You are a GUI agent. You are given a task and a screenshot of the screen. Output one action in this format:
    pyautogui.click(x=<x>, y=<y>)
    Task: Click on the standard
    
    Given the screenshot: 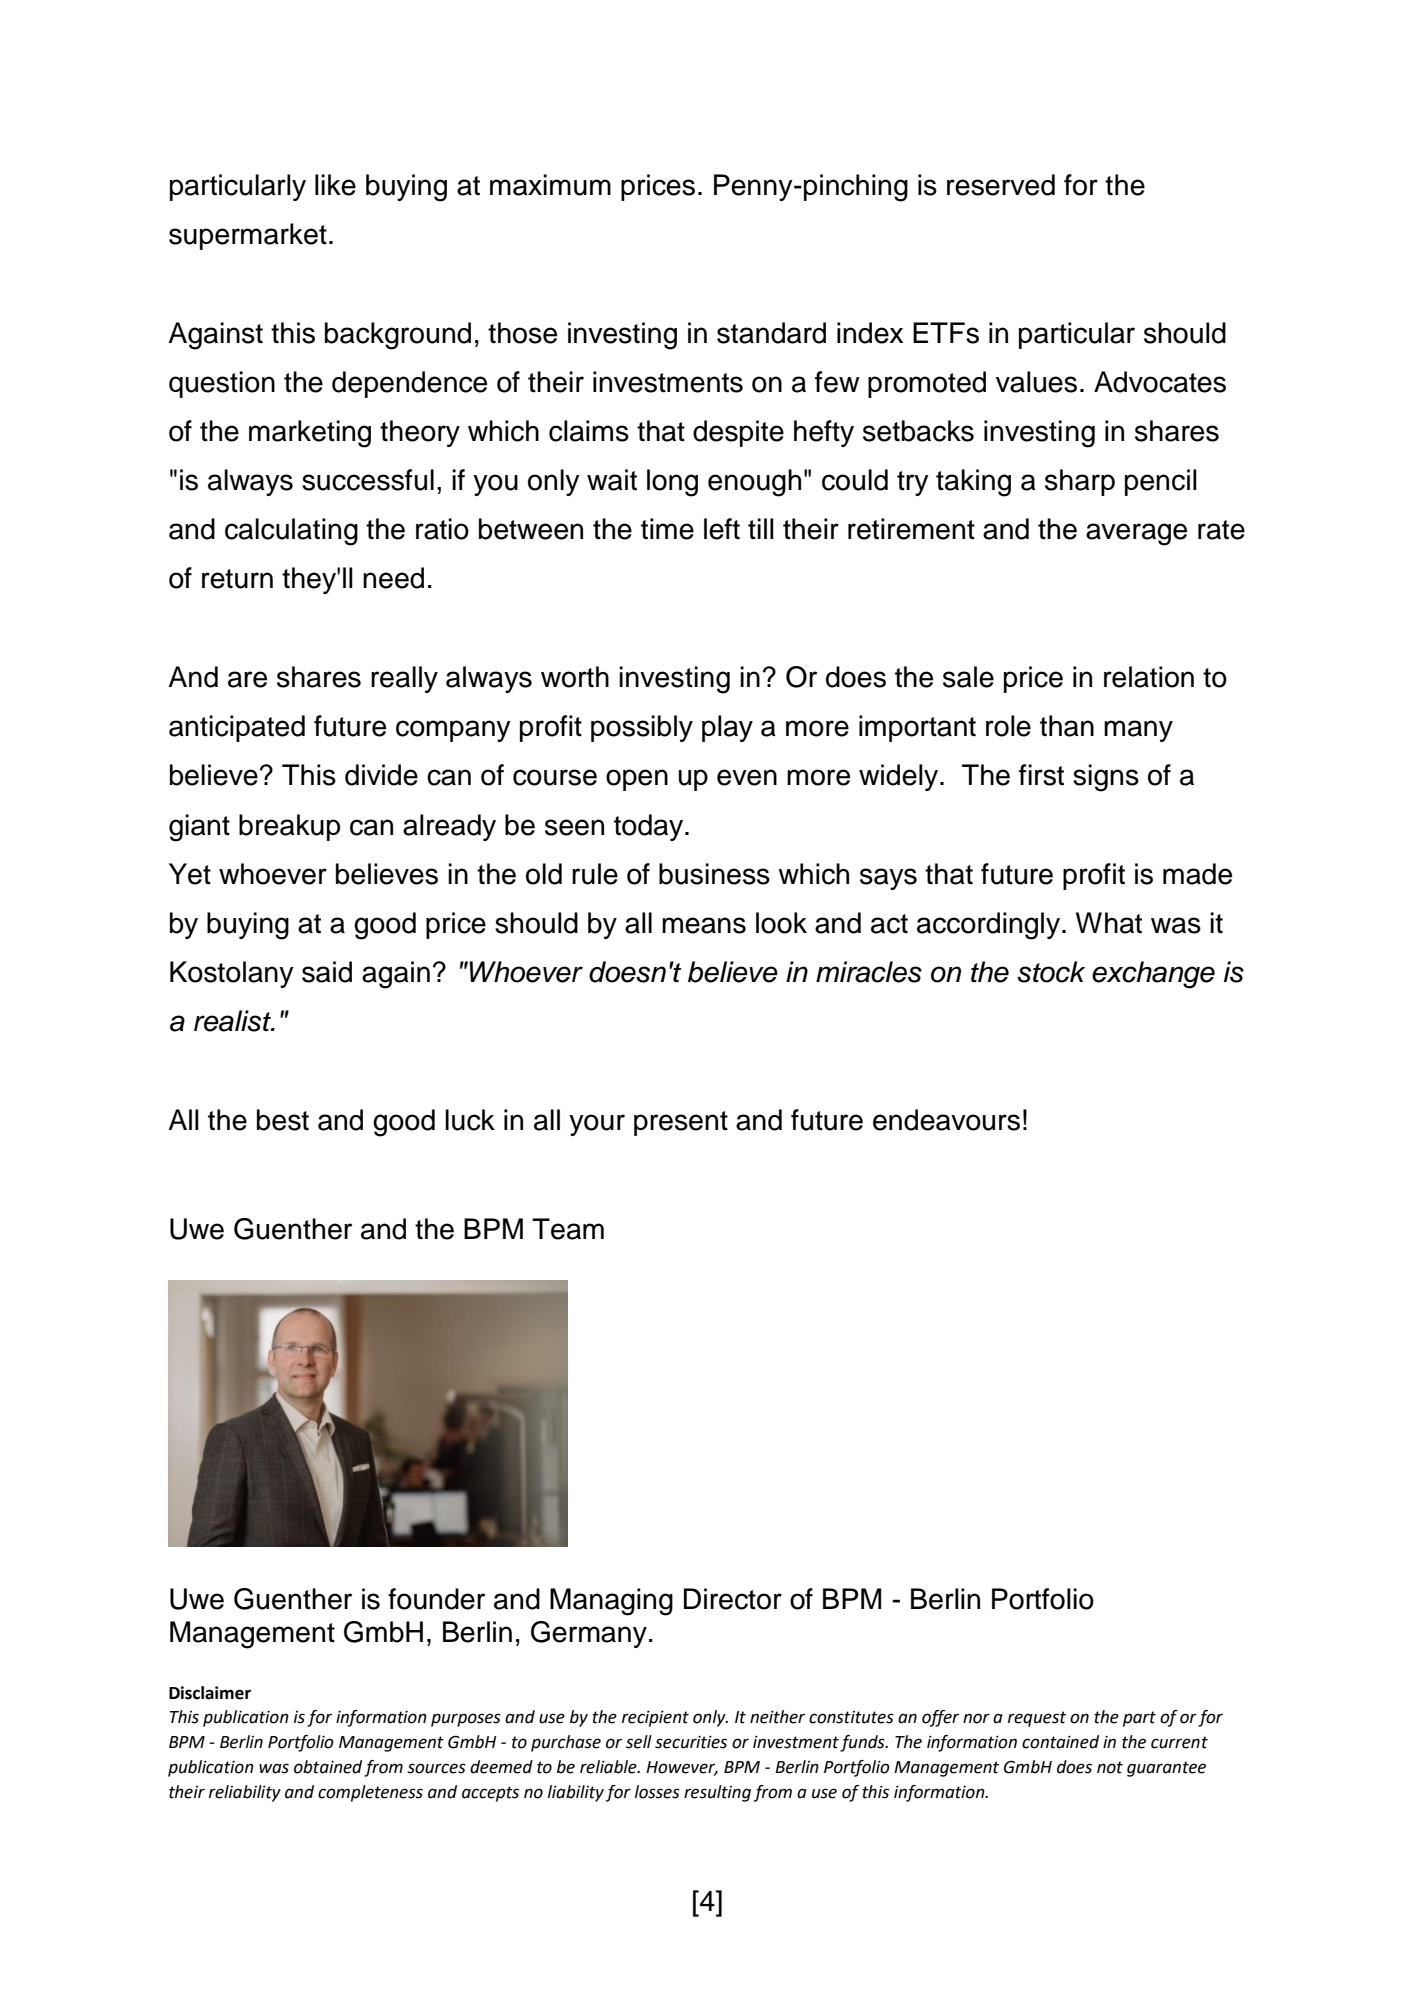 What is the action you would take?
    pyautogui.click(x=771, y=333)
